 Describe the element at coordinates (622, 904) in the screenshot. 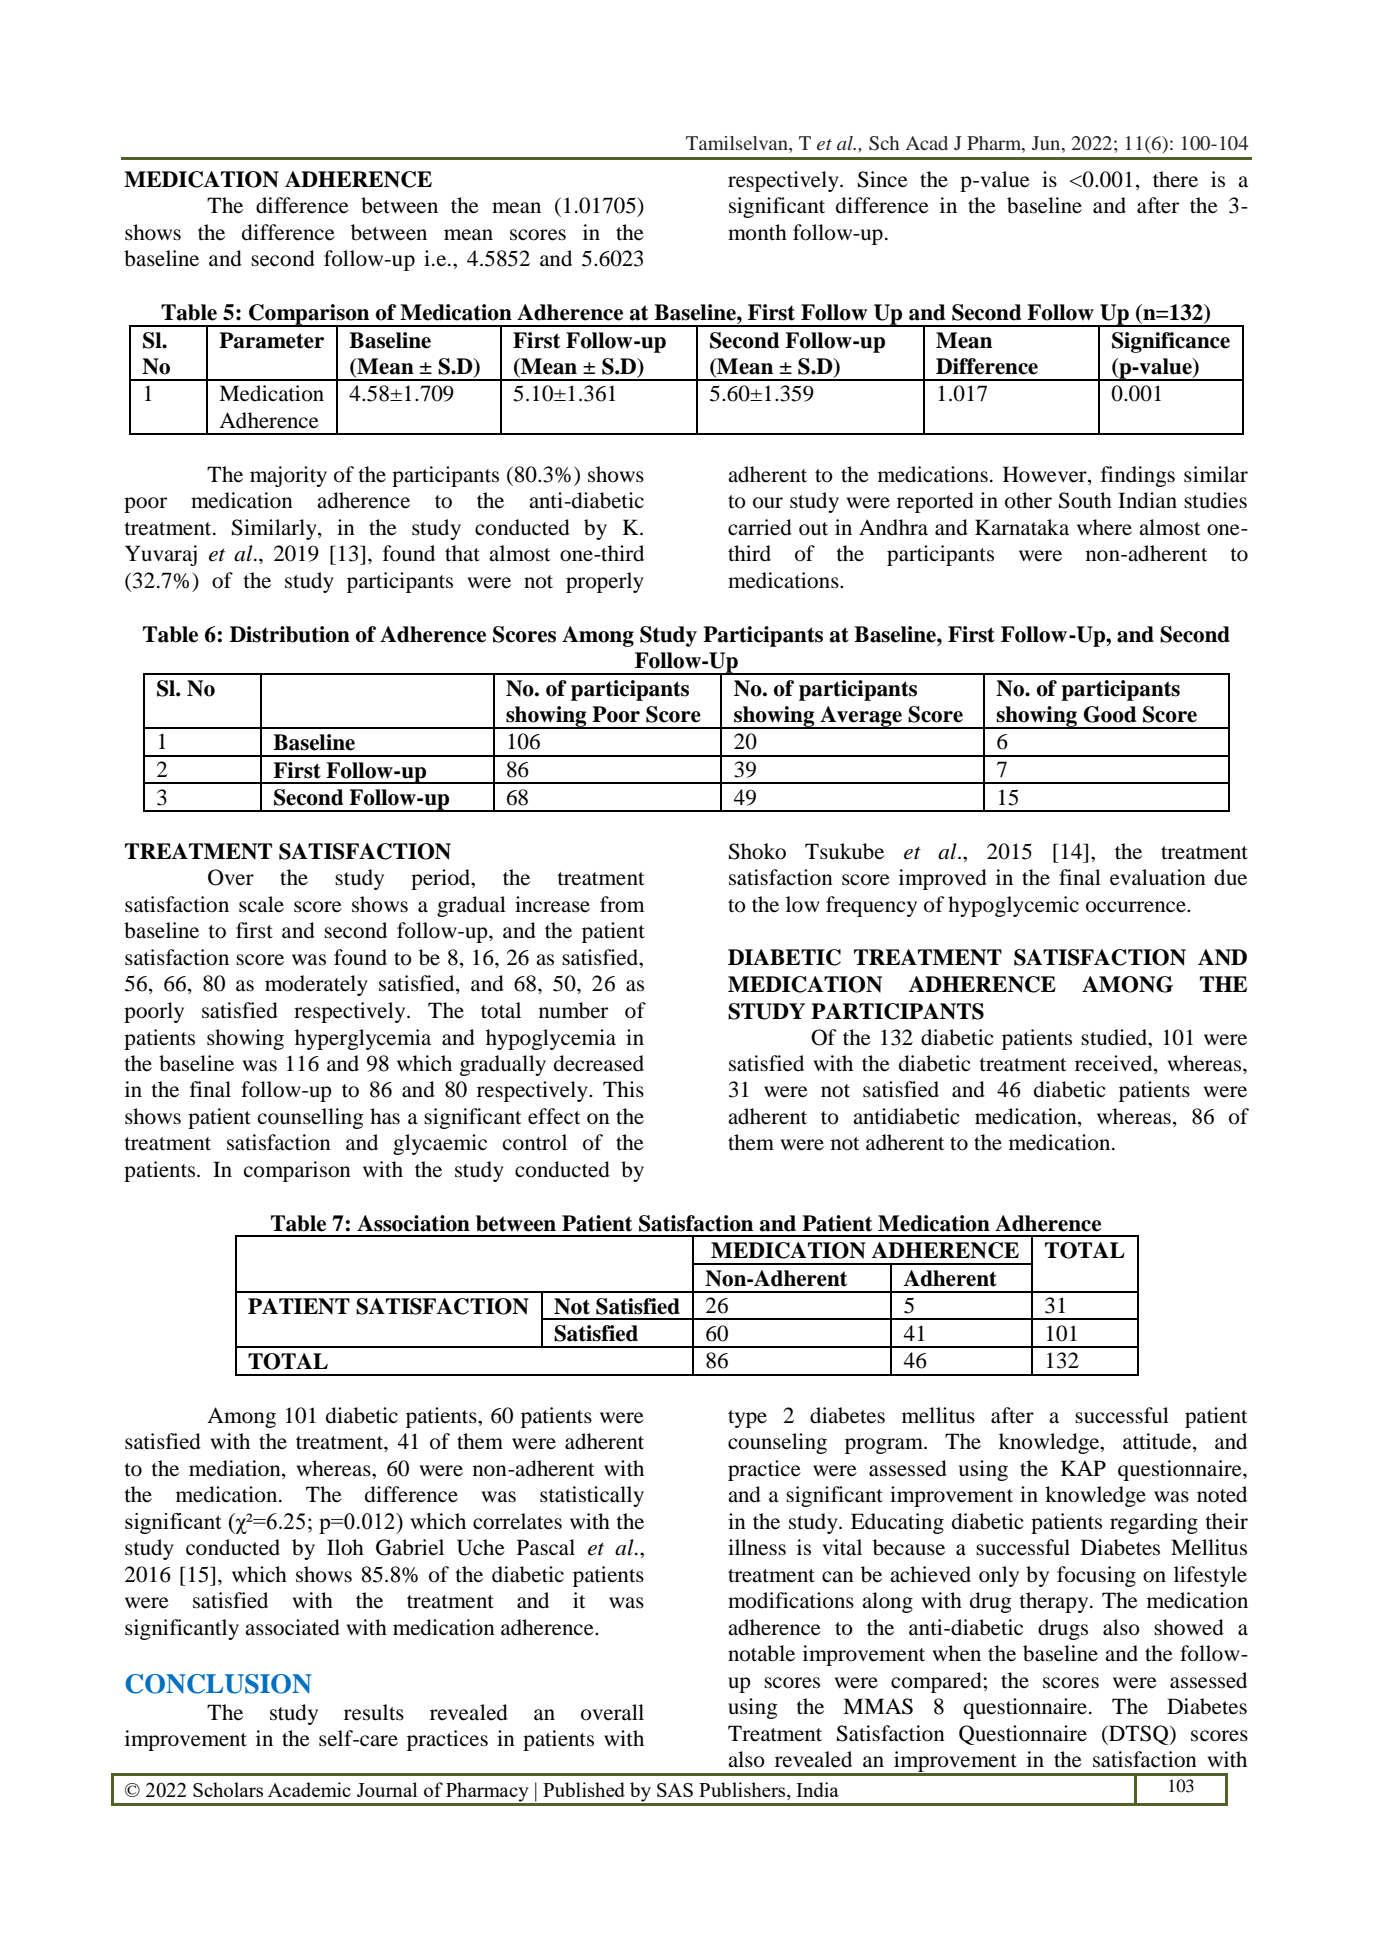

I see `from` at that location.
